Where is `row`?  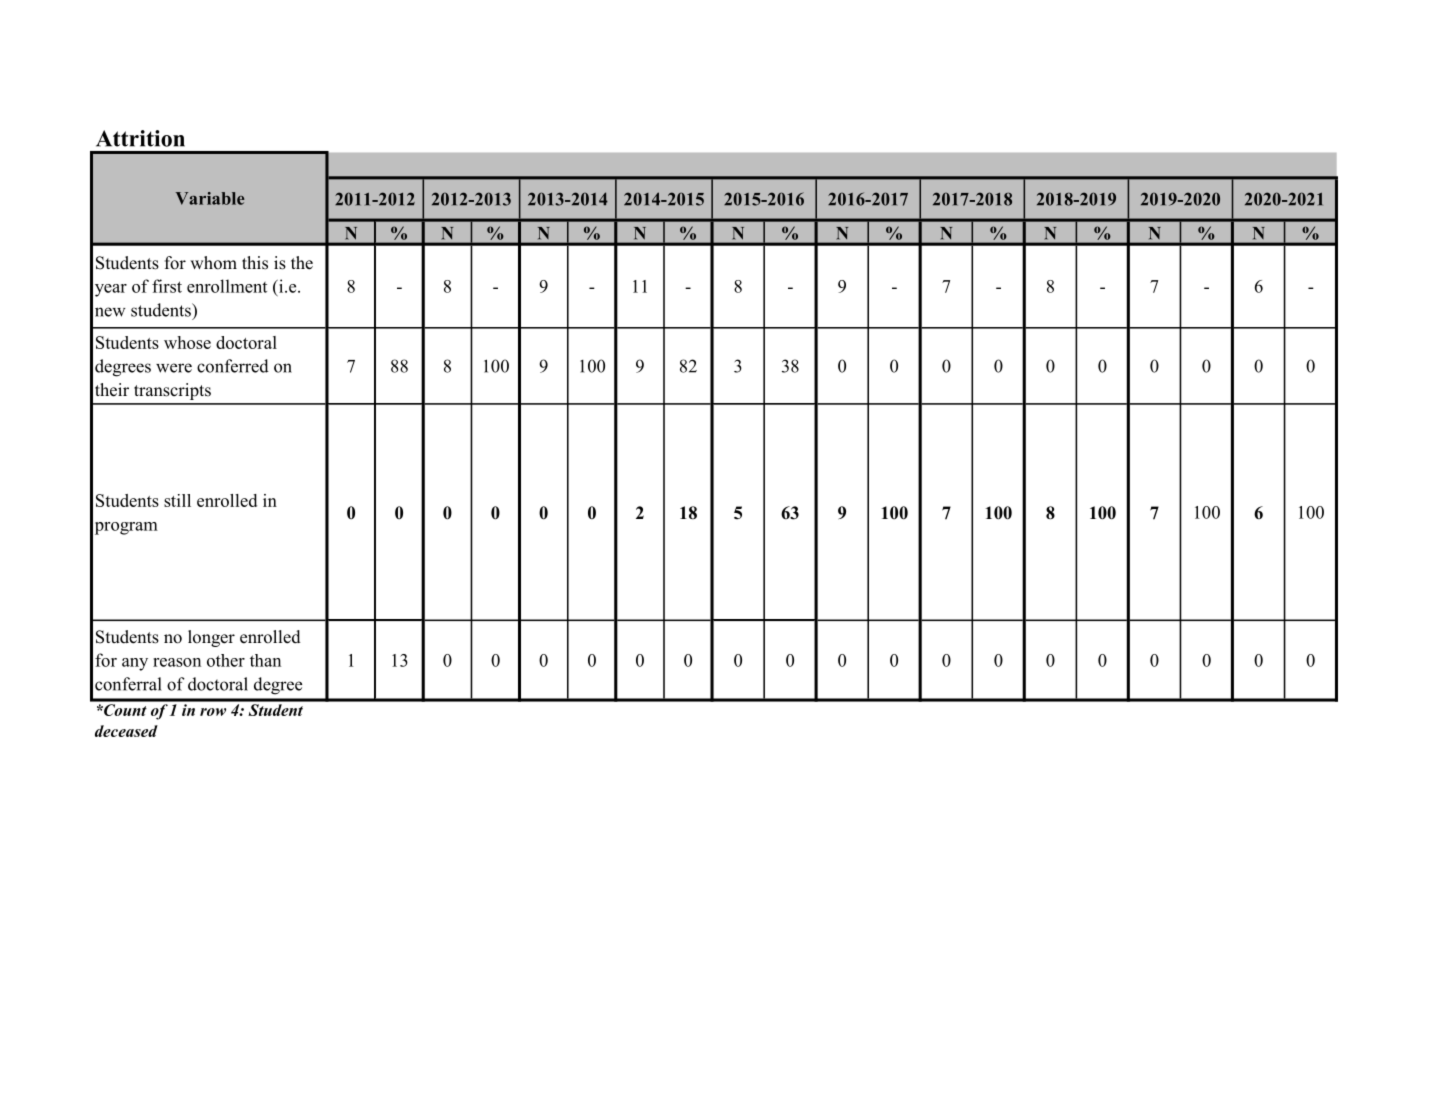 row is located at coordinates (213, 712).
